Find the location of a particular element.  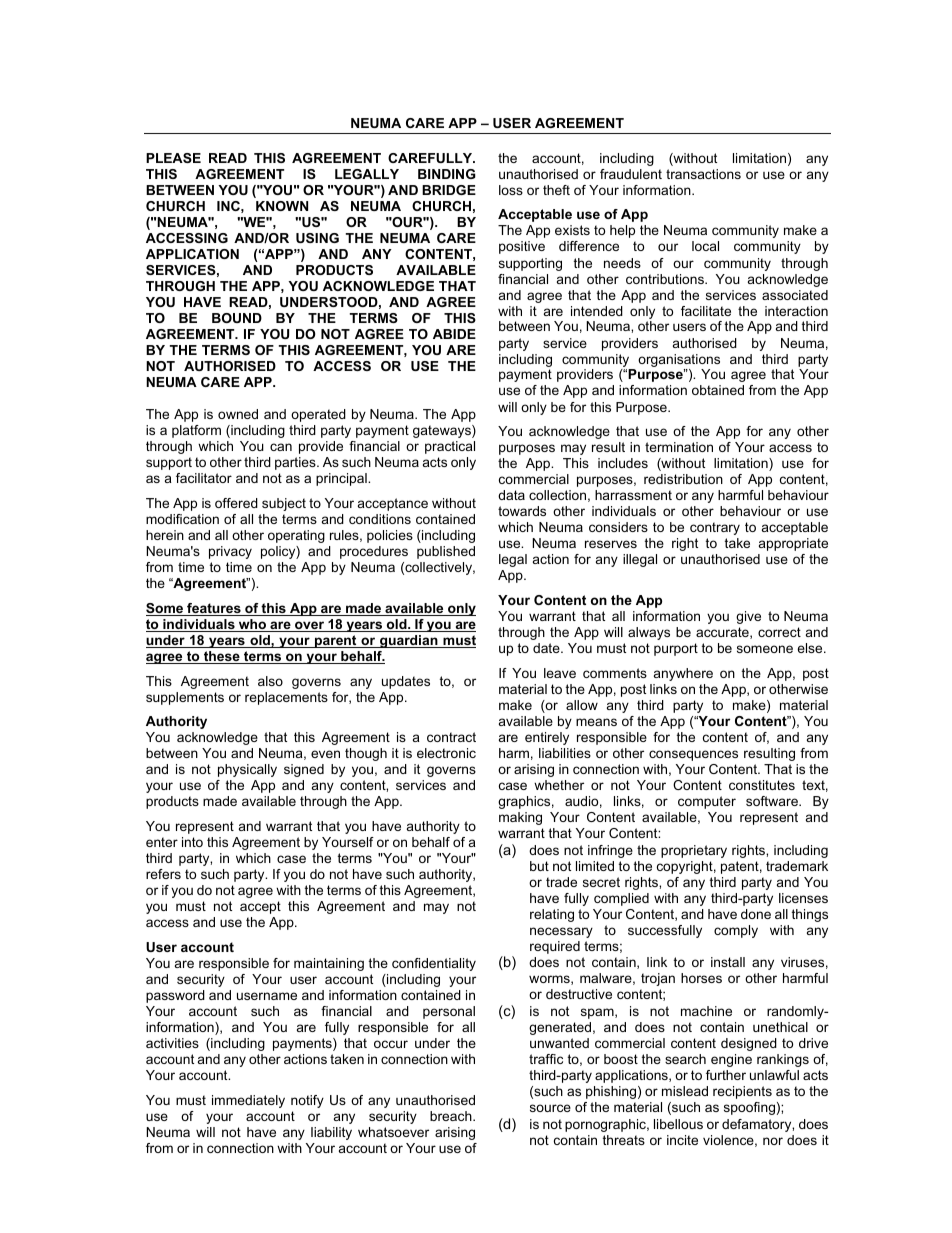

recipients is located at coordinates (742, 1092).
